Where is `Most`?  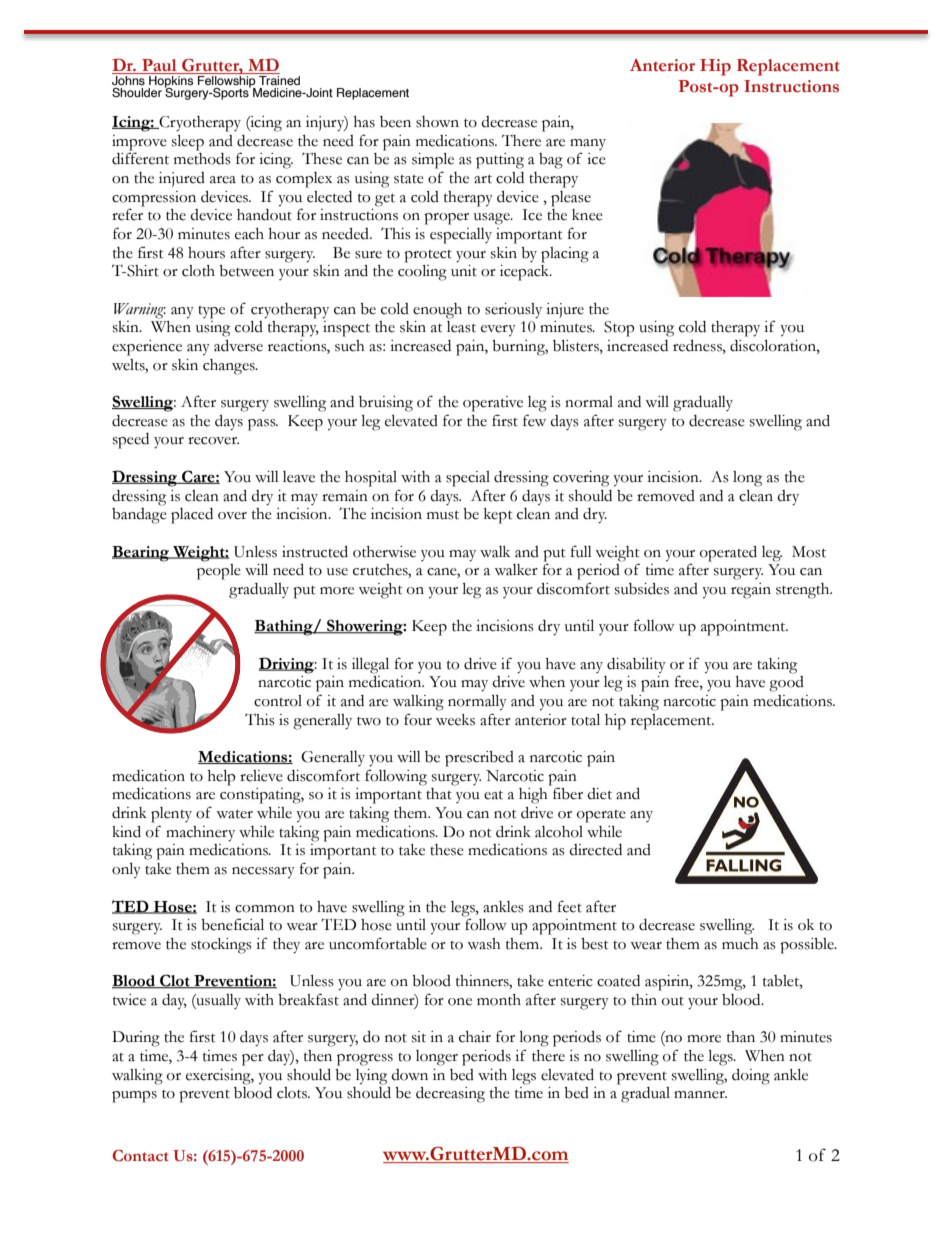 Most is located at coordinates (809, 552).
